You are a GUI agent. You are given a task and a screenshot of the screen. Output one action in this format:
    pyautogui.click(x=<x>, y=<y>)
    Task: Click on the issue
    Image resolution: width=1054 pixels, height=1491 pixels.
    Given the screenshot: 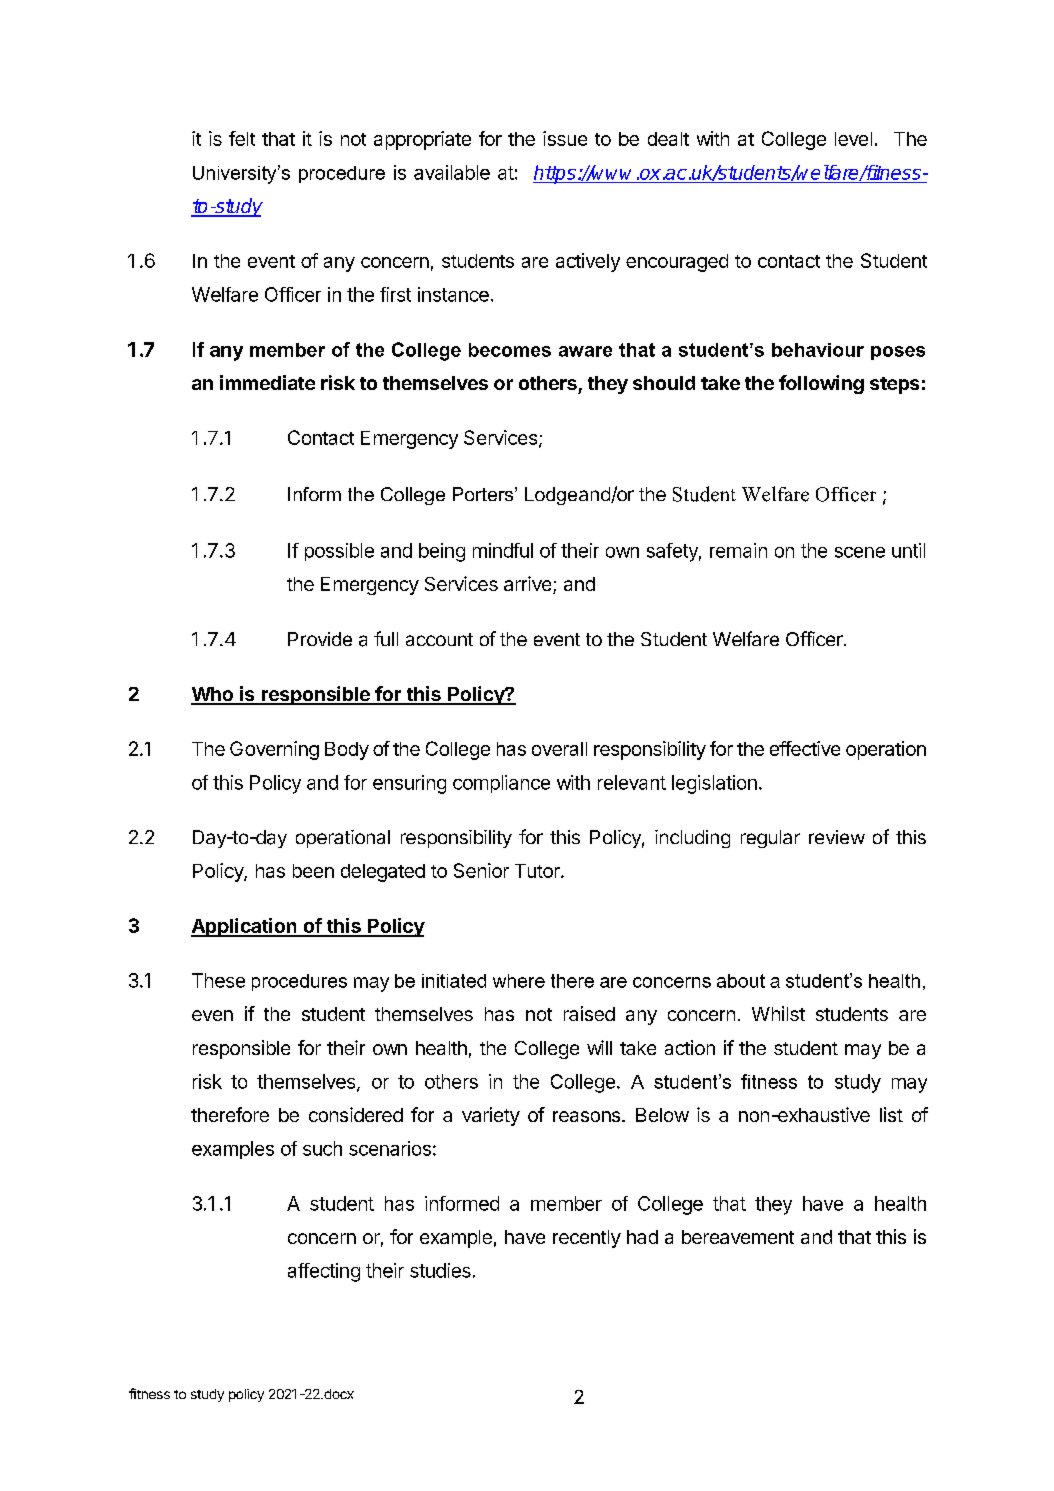 What is the action you would take?
    pyautogui.click(x=565, y=138)
